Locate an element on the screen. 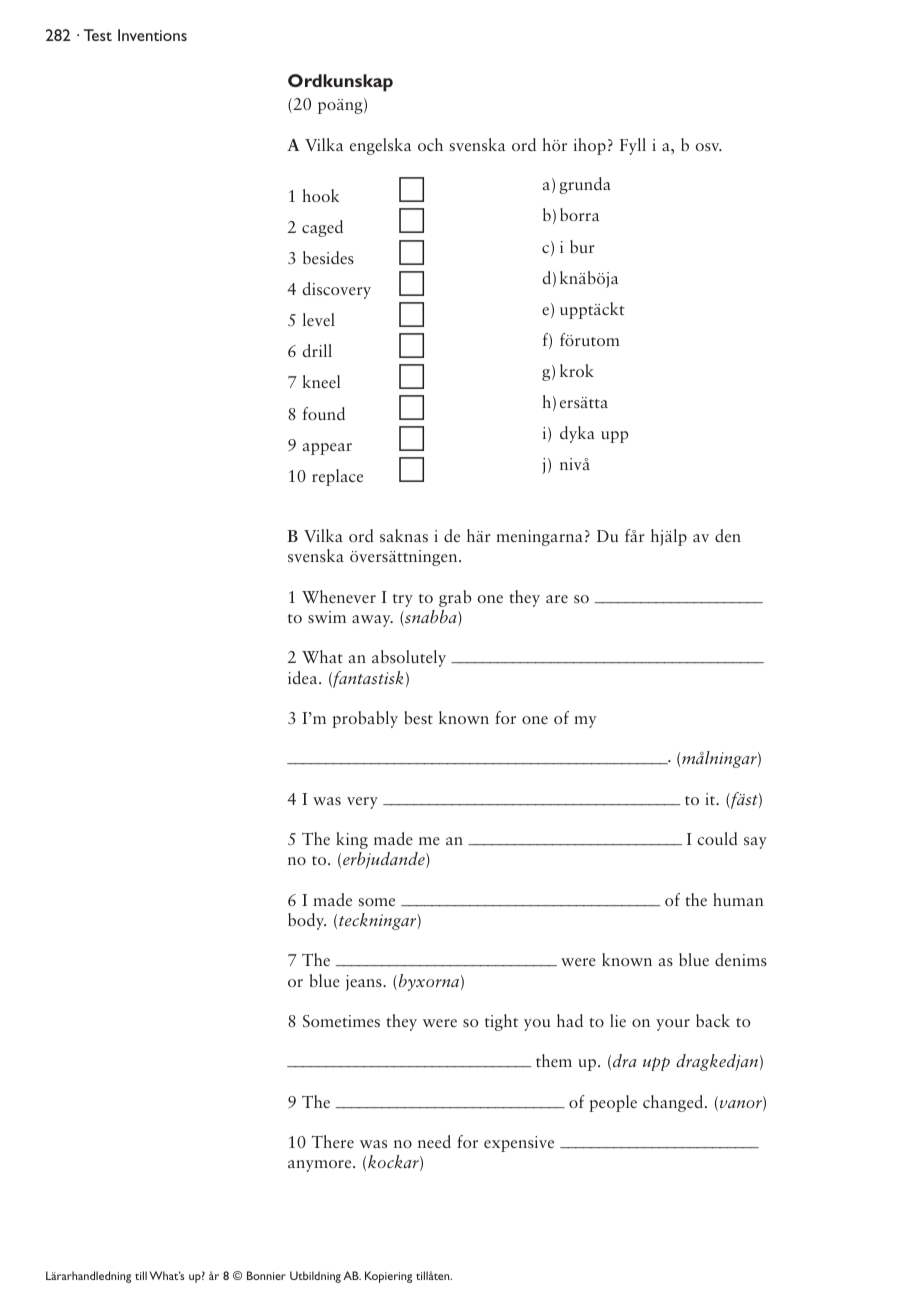 The height and width of the screenshot is (1308, 924). Inventions is located at coordinates (152, 35).
